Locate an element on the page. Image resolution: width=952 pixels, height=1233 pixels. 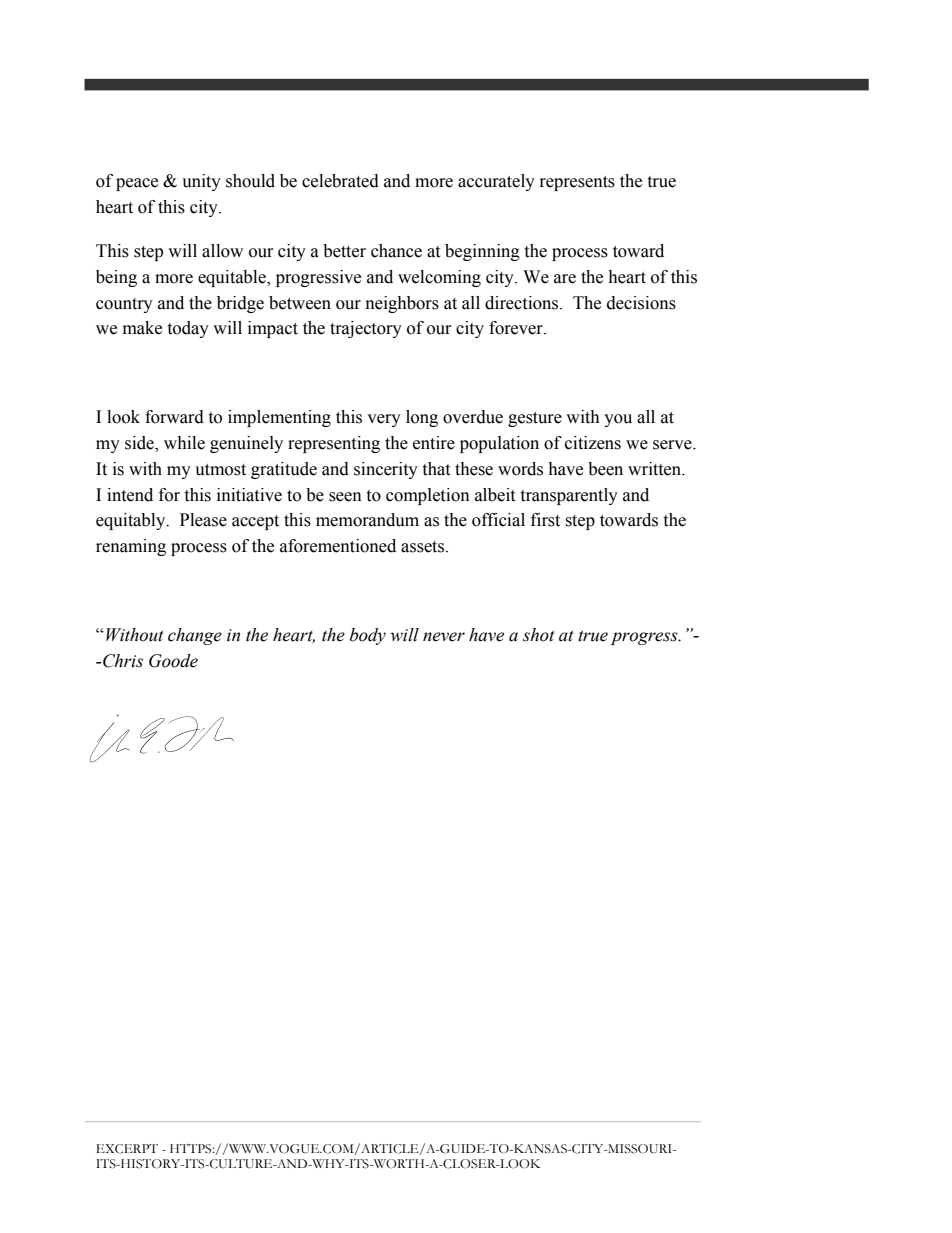
represents is located at coordinates (577, 183).
